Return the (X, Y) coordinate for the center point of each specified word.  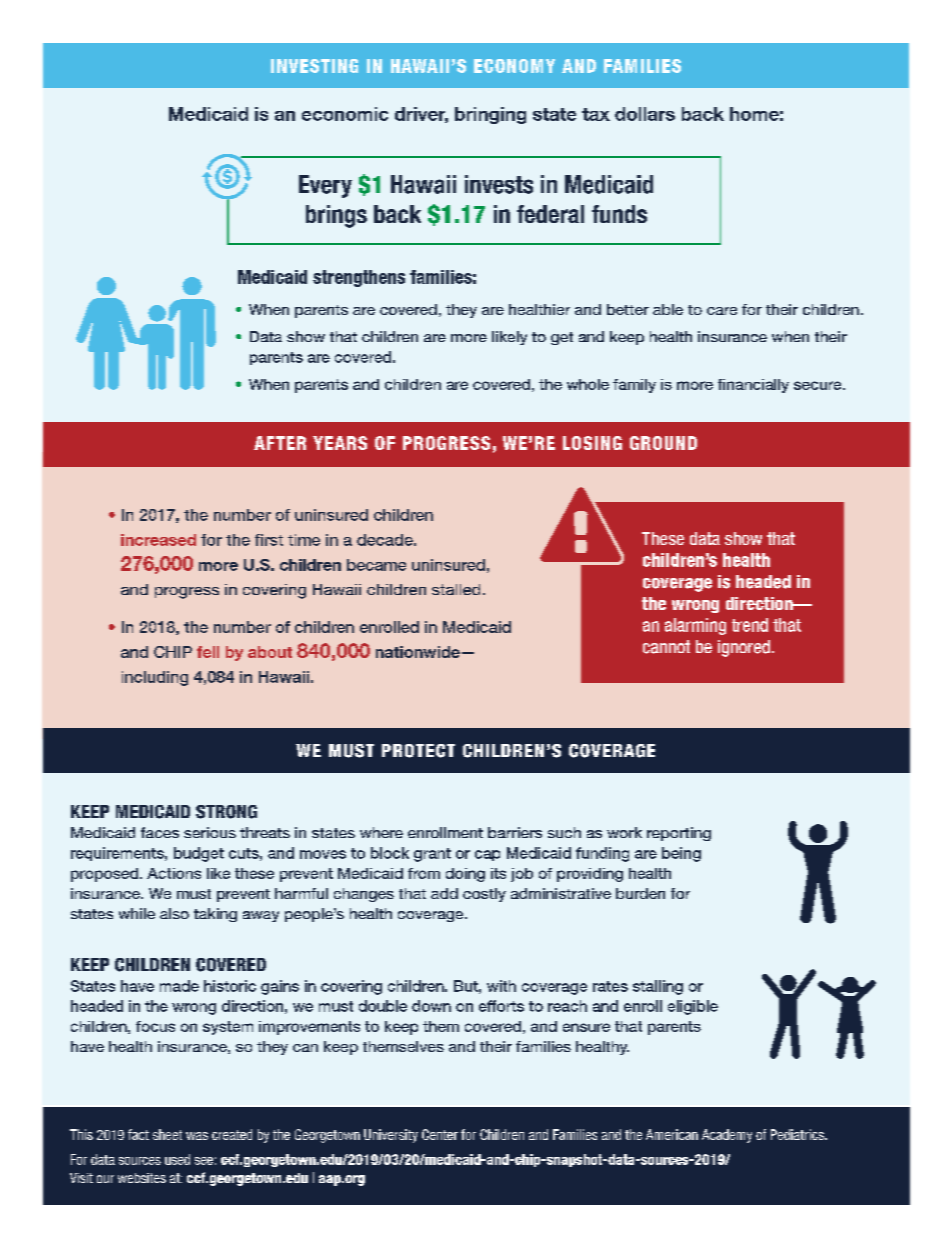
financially (753, 386)
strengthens (359, 278)
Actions (174, 873)
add (444, 893)
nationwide (418, 652)
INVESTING (314, 66)
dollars (645, 114)
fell (208, 652)
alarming (695, 626)
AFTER (280, 443)
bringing (490, 115)
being (681, 854)
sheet (167, 1134)
